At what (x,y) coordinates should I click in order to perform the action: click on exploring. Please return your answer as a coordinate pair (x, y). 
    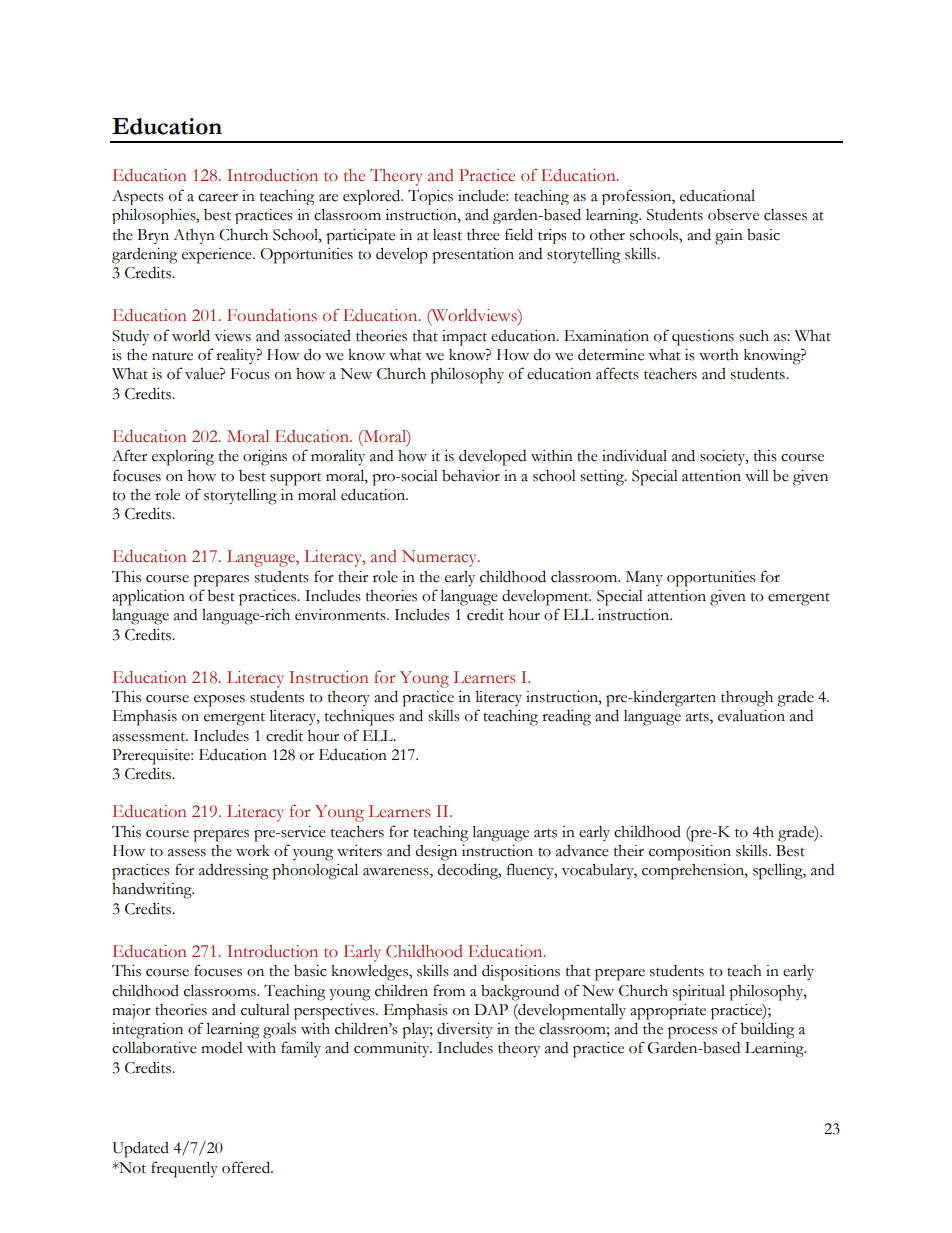
    Looking at the image, I should click on (183, 458).
